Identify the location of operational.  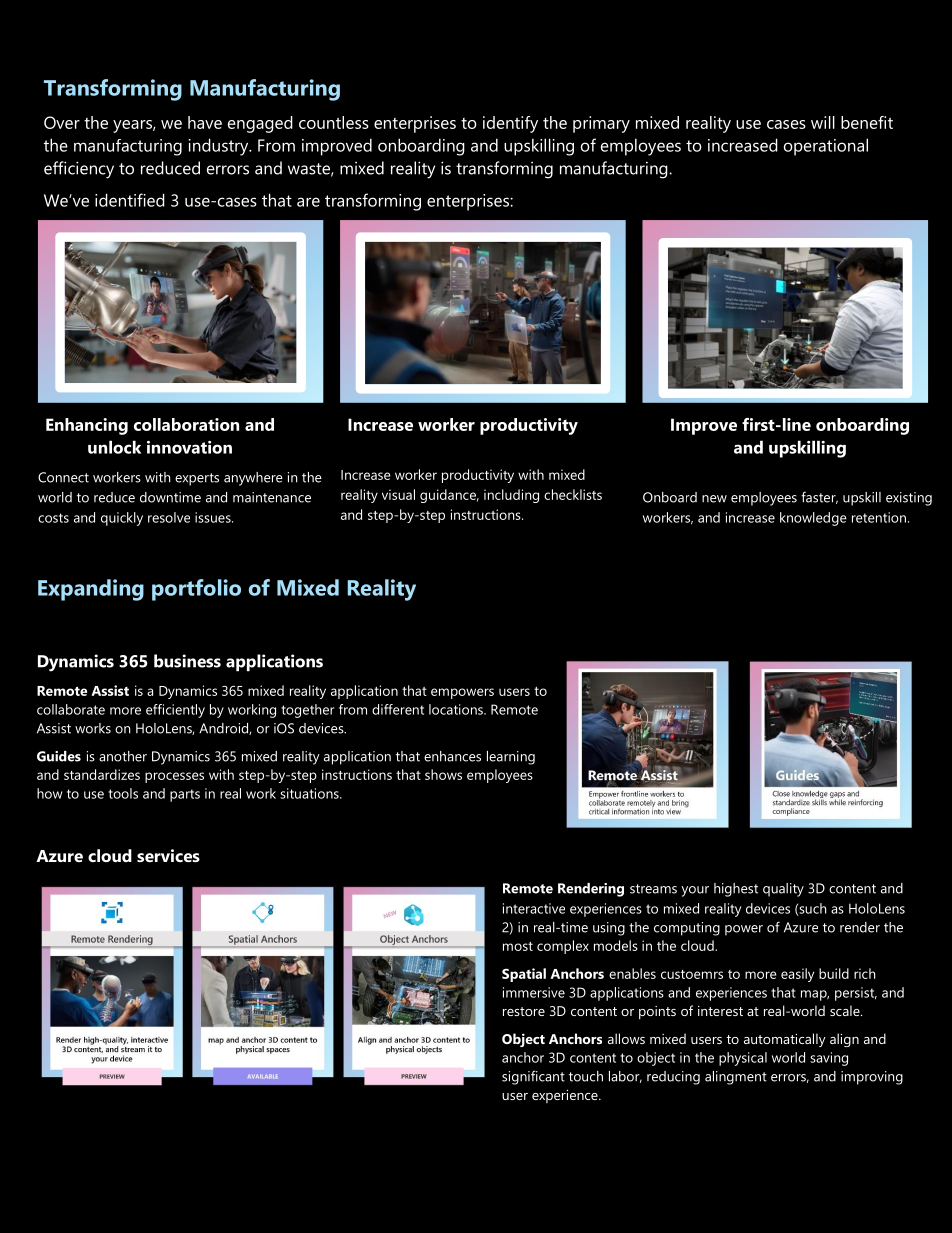
(826, 147).
